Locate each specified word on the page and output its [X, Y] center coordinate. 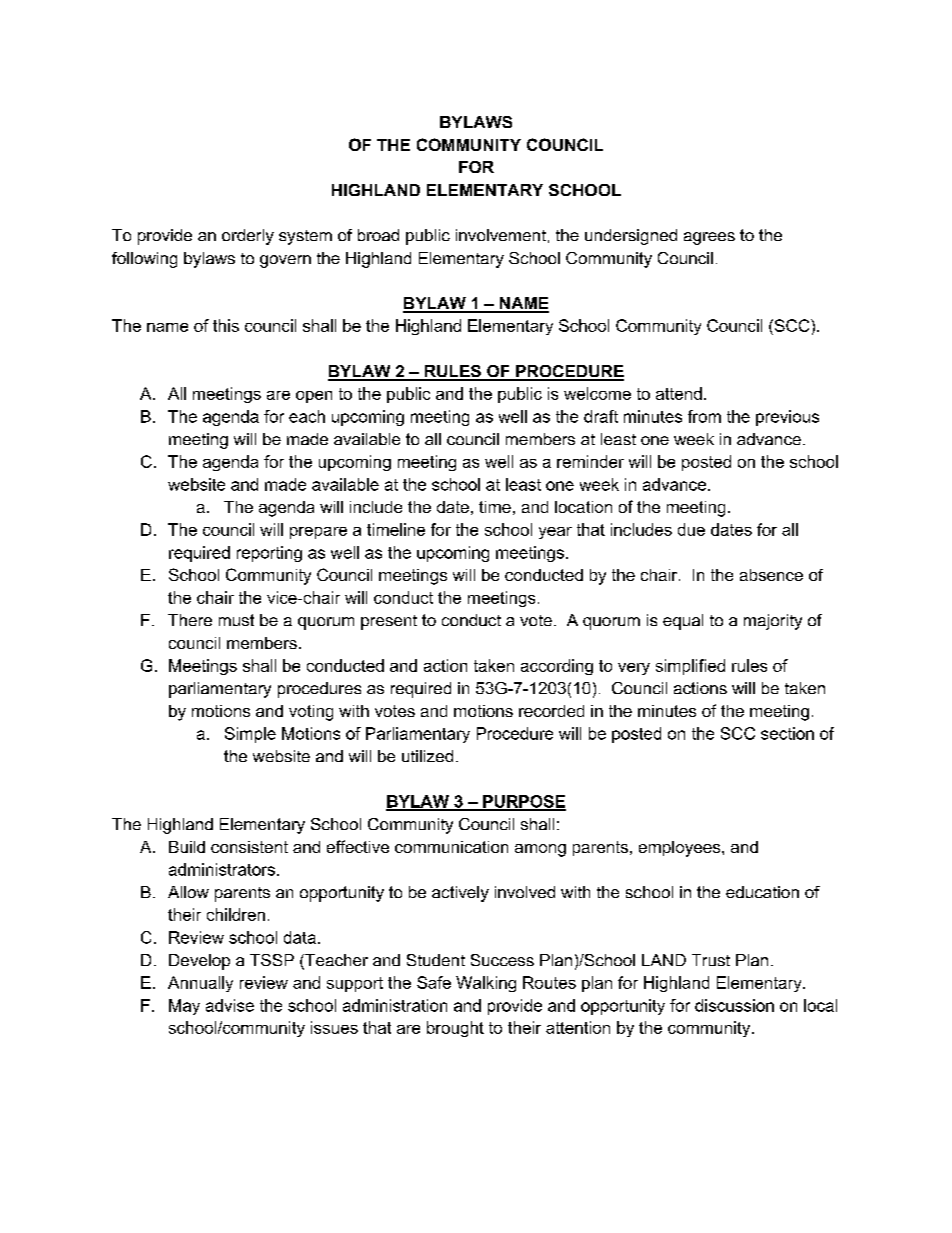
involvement [501, 235]
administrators [222, 869]
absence [771, 575]
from [704, 416]
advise [230, 1005]
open [314, 397]
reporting [269, 554]
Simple [250, 735]
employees [681, 849]
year [555, 533]
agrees [709, 238]
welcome [597, 393]
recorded [551, 711]
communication [451, 847]
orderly [248, 237]
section [787, 733]
